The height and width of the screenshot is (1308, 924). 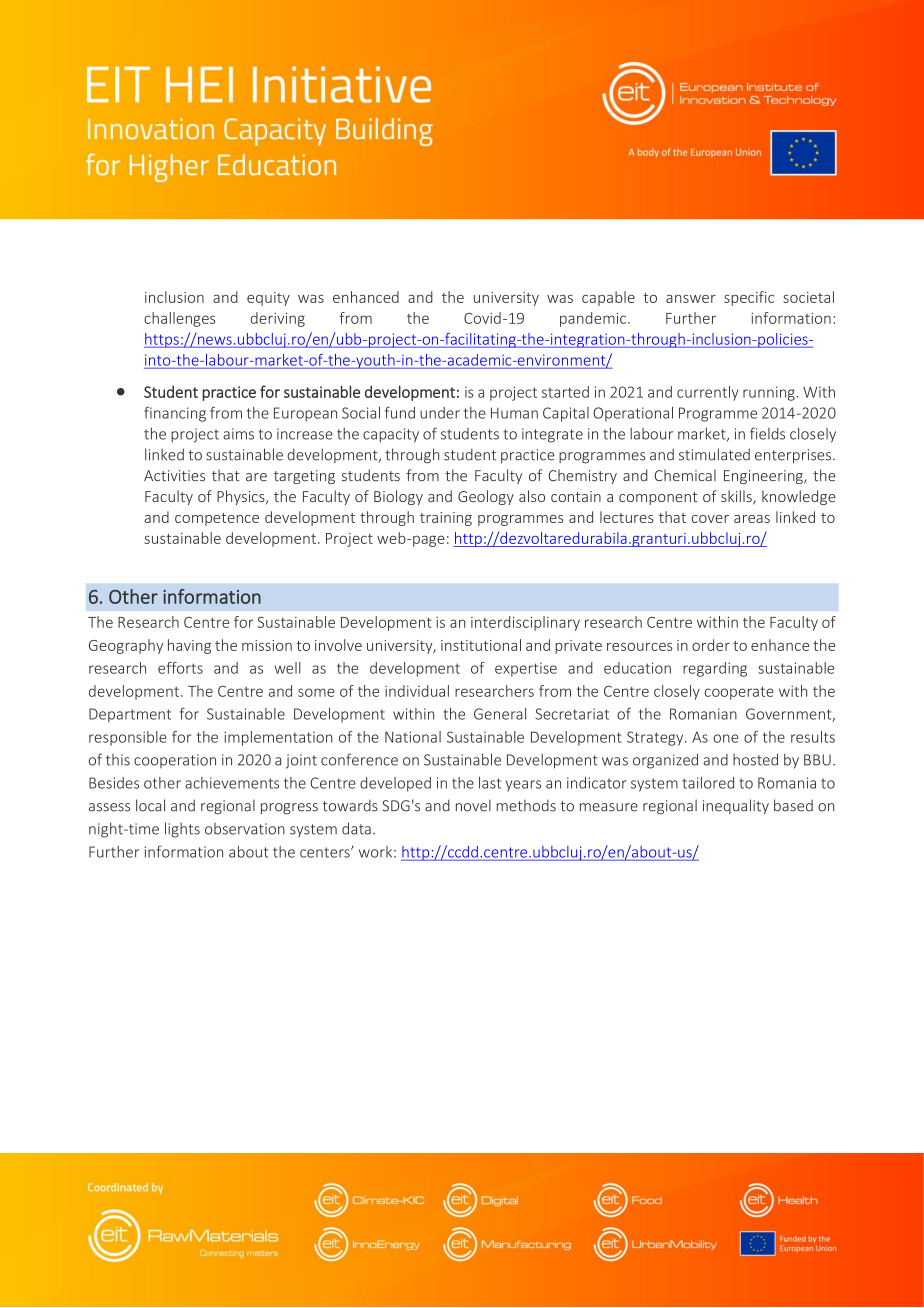 What do you see at coordinates (714, 454) in the screenshot?
I see `stimulated` at bounding box center [714, 454].
